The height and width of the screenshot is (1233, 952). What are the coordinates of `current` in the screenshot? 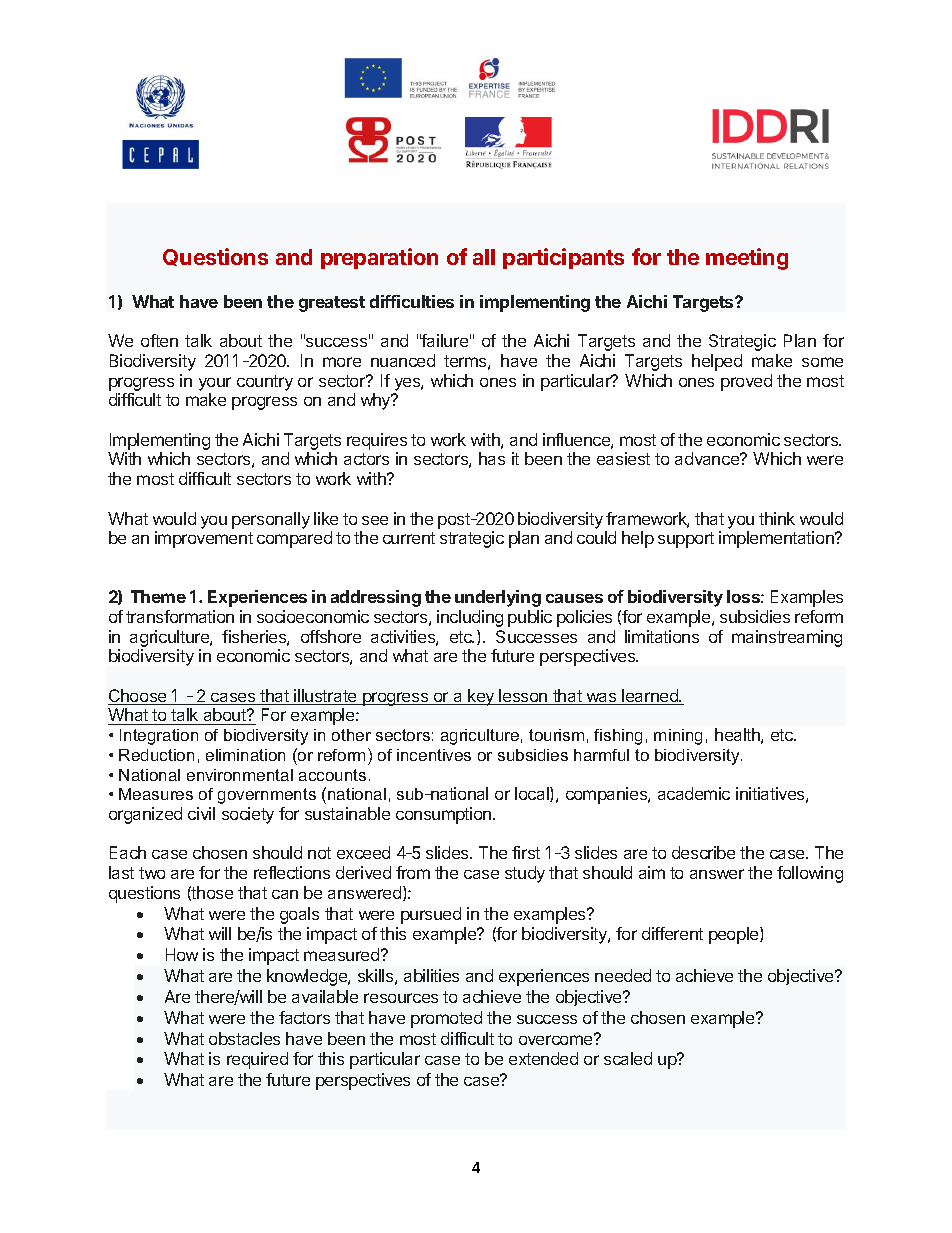 It's located at (409, 538).
